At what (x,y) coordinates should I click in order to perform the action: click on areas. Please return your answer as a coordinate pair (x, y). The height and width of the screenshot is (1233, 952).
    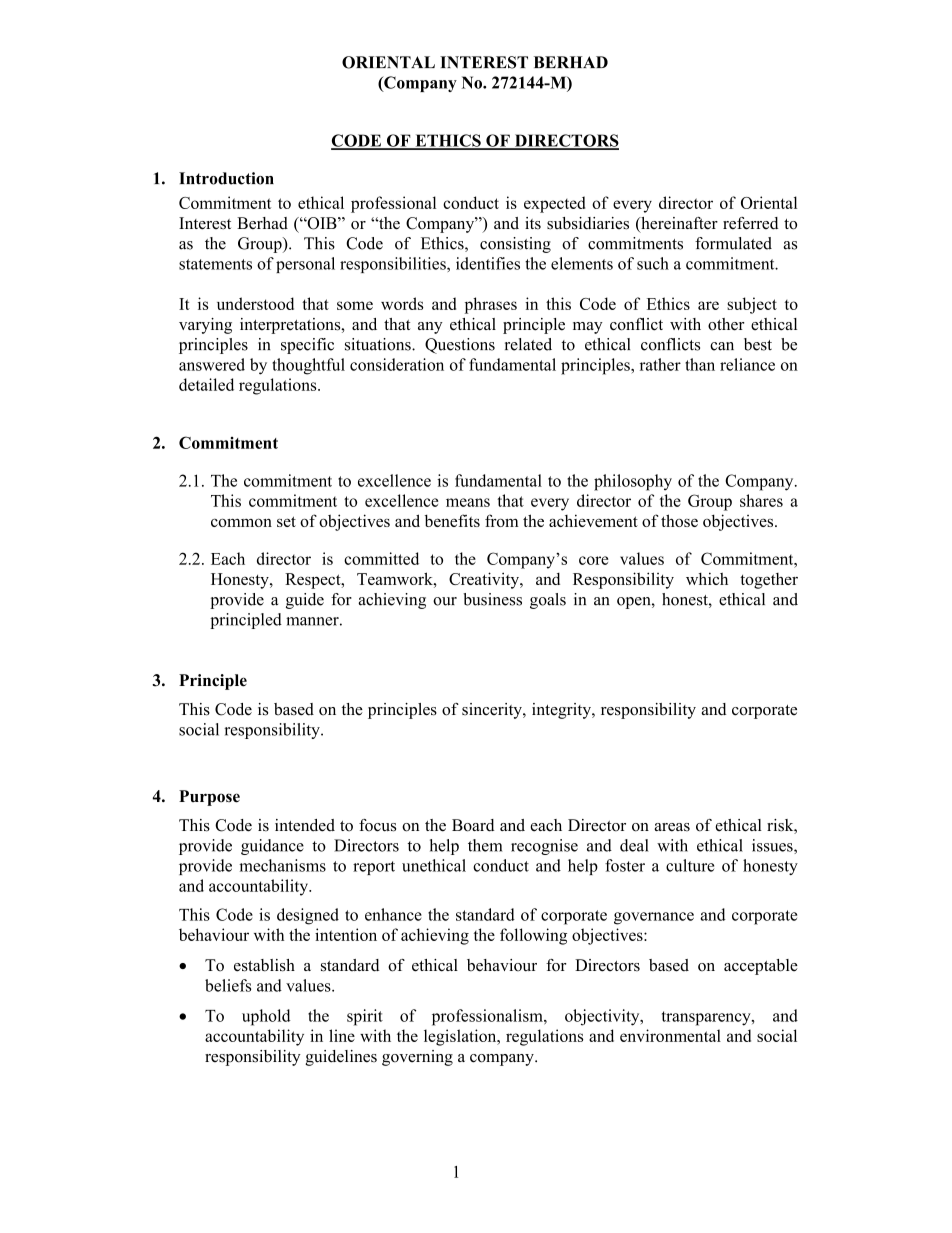
    Looking at the image, I should click on (672, 827).
